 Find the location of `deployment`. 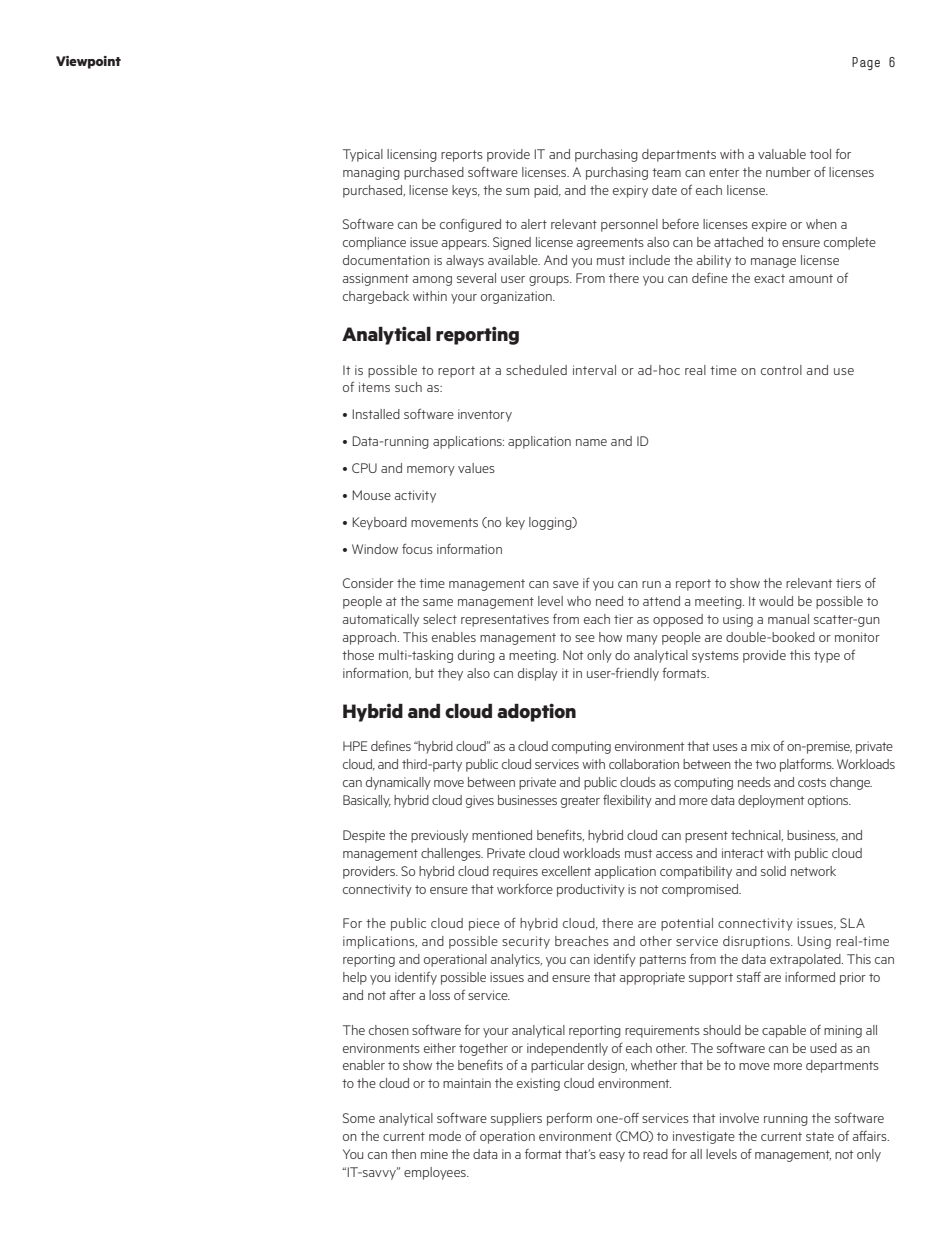

deployment is located at coordinates (771, 801).
